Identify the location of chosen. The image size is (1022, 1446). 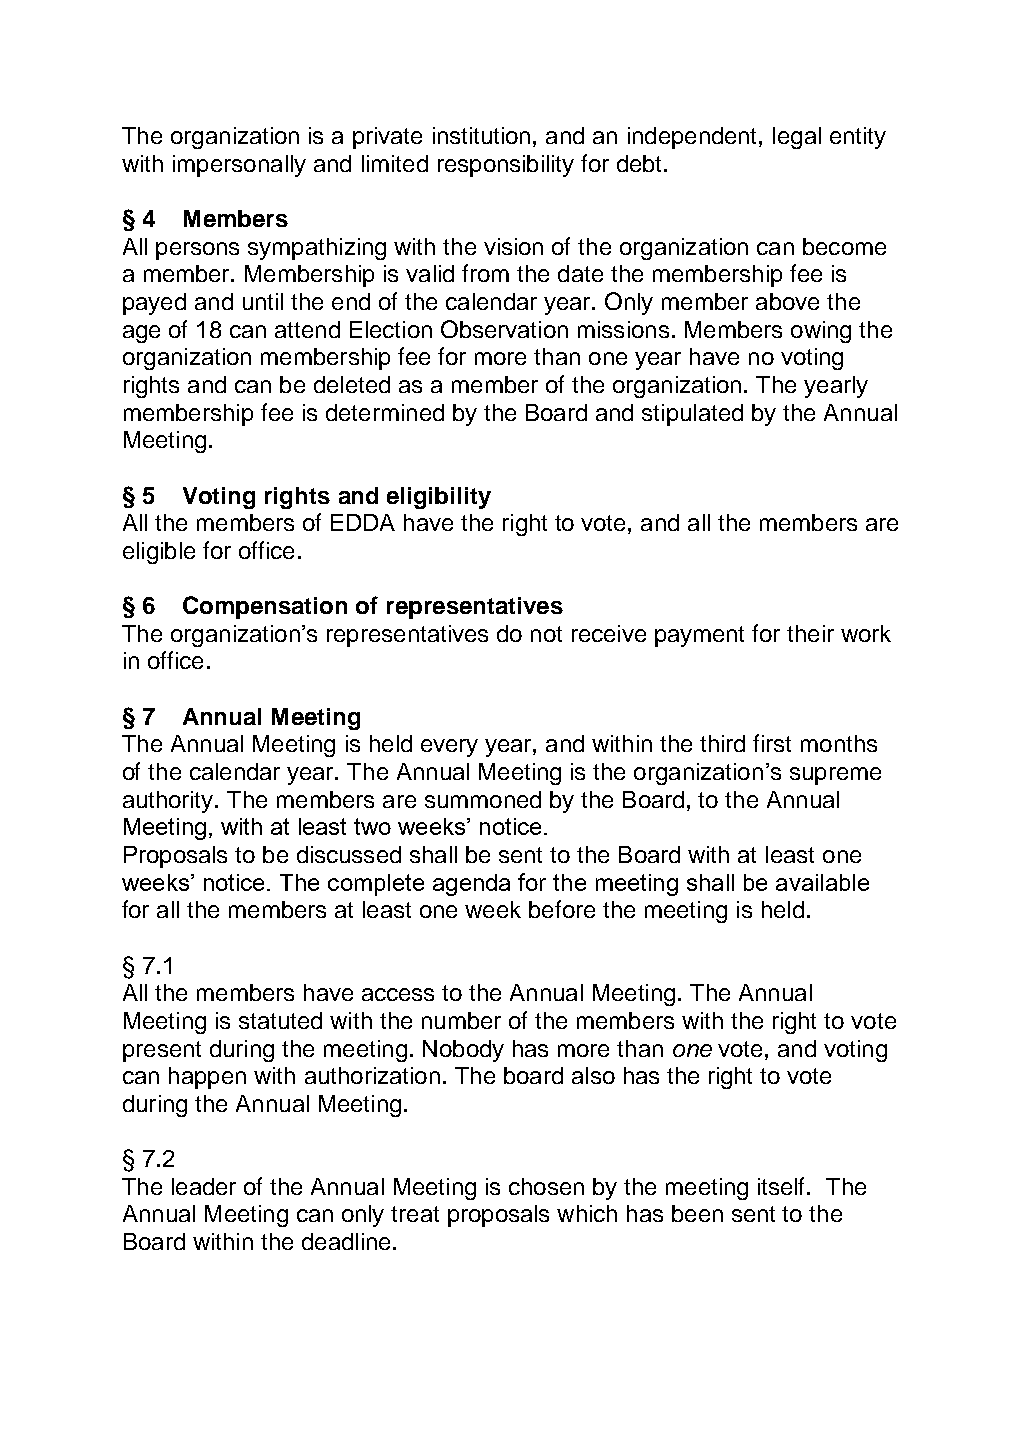
(546, 1186).
